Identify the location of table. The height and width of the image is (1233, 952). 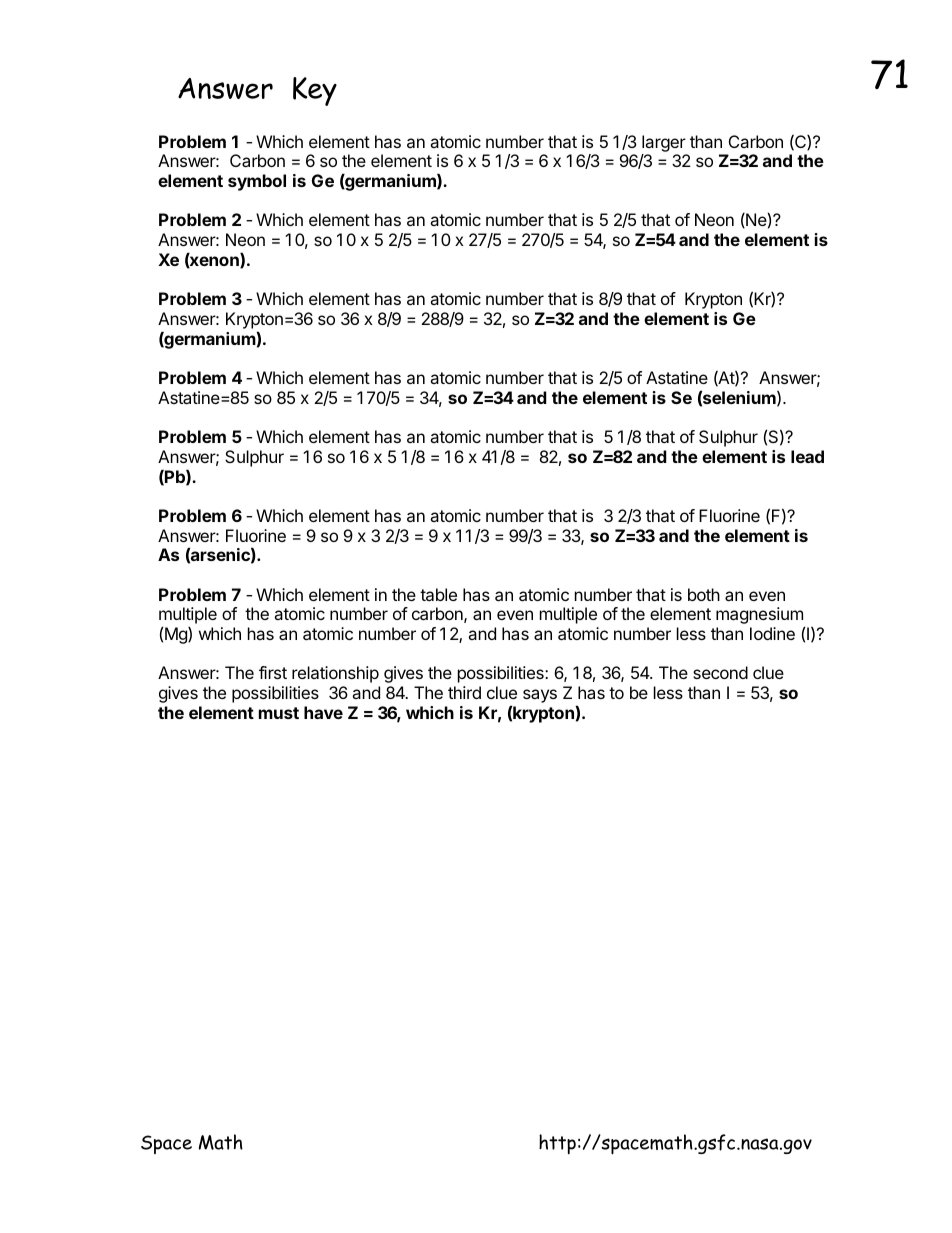
(438, 594).
